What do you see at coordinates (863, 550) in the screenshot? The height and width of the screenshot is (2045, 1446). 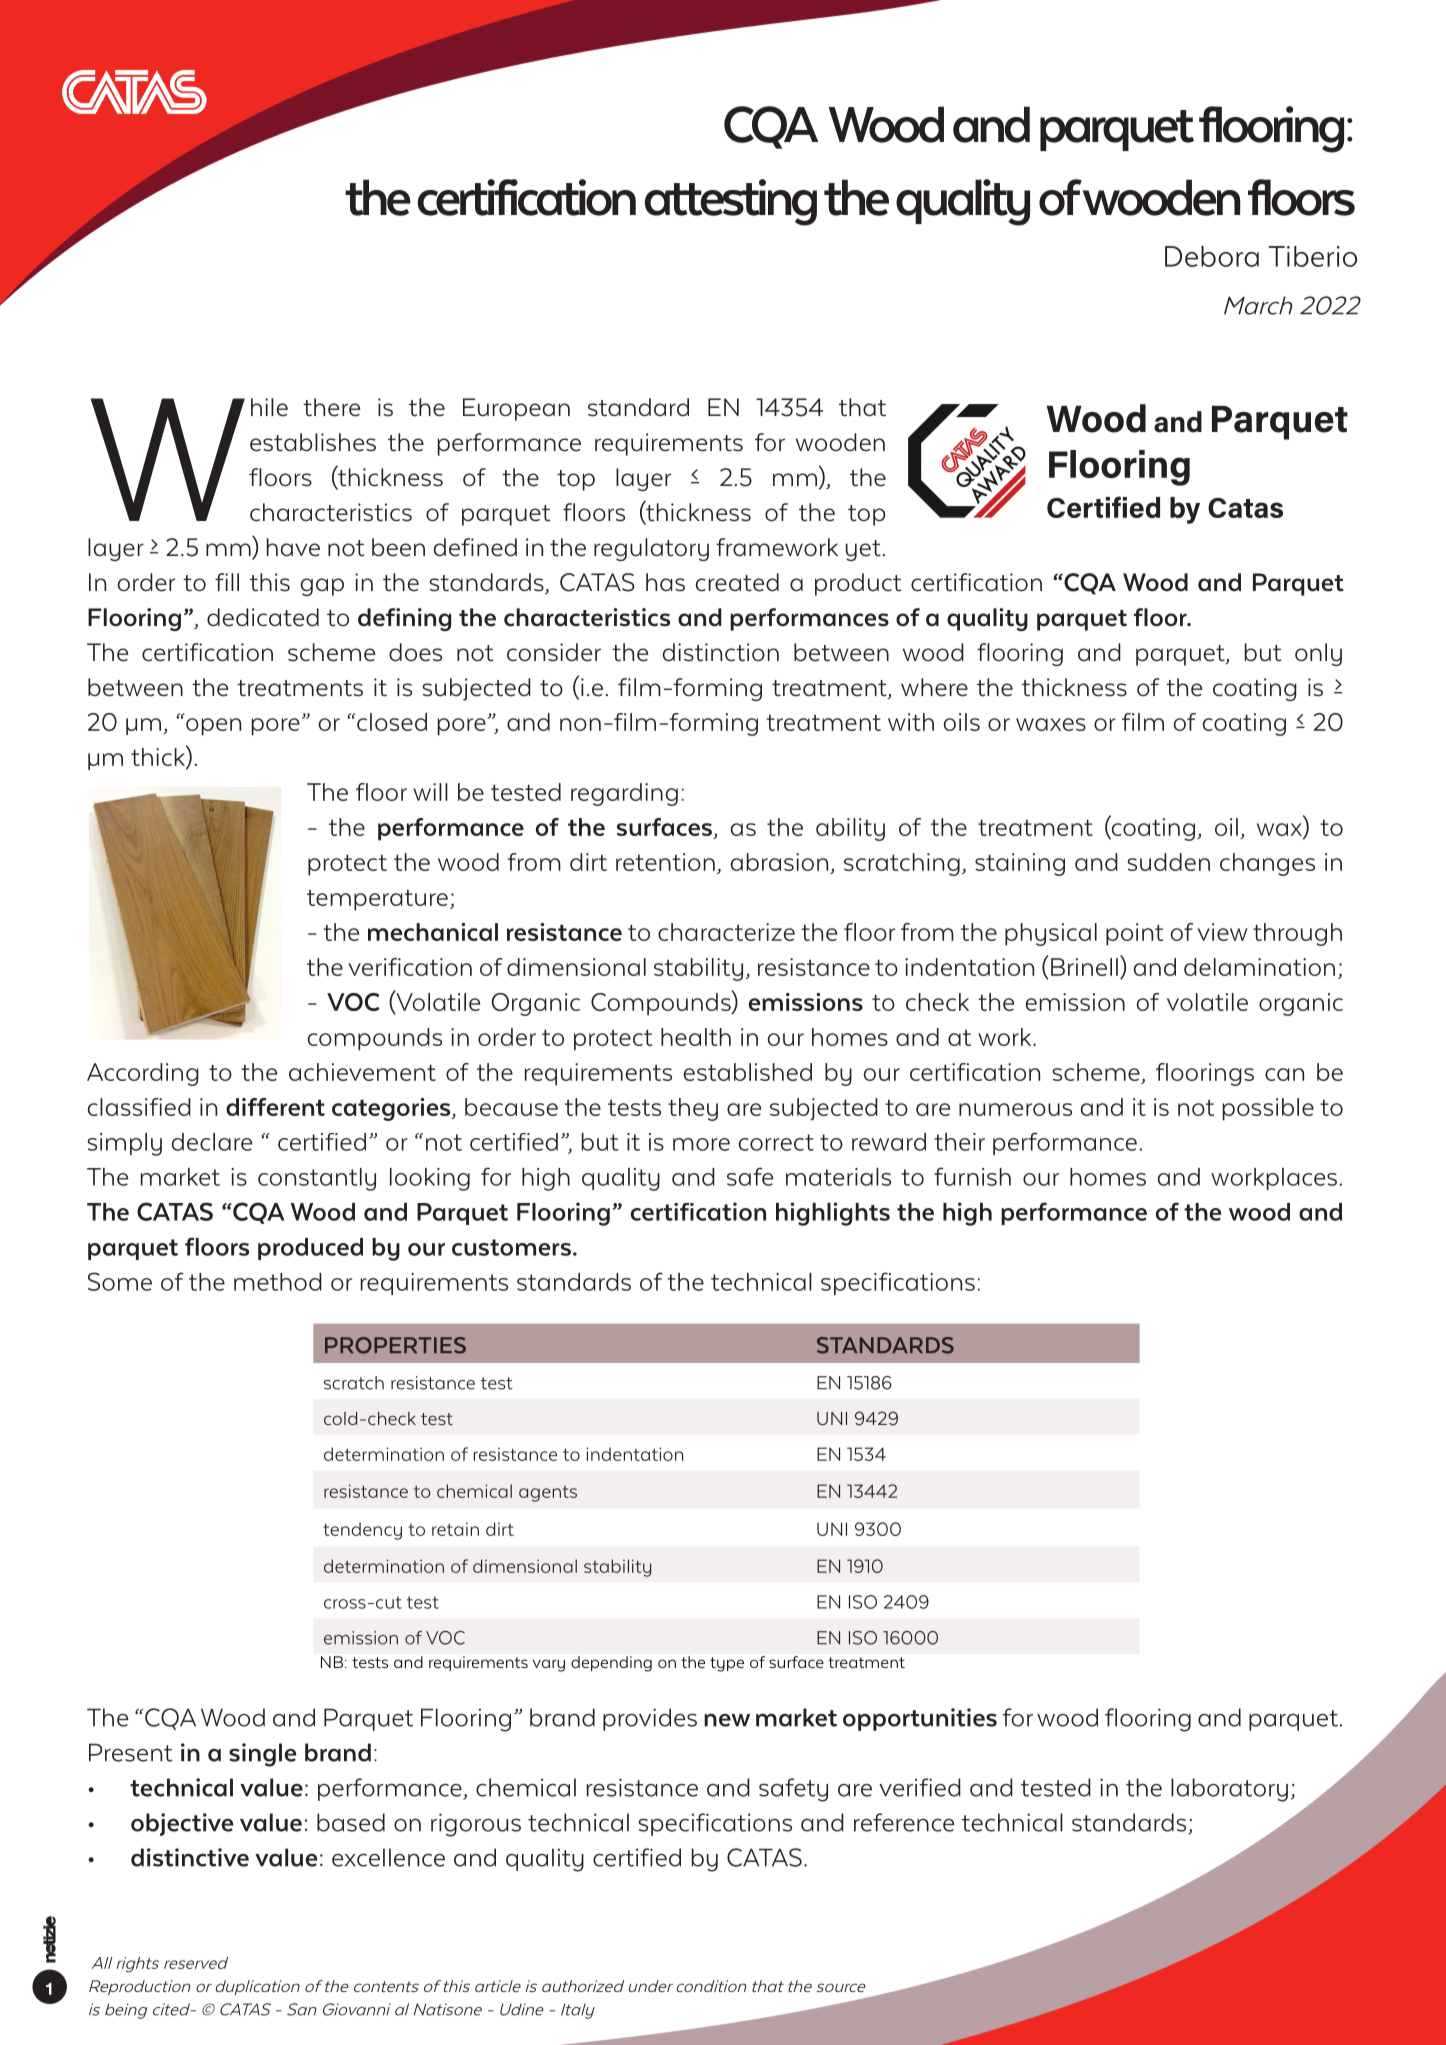 I see `yet` at bounding box center [863, 550].
